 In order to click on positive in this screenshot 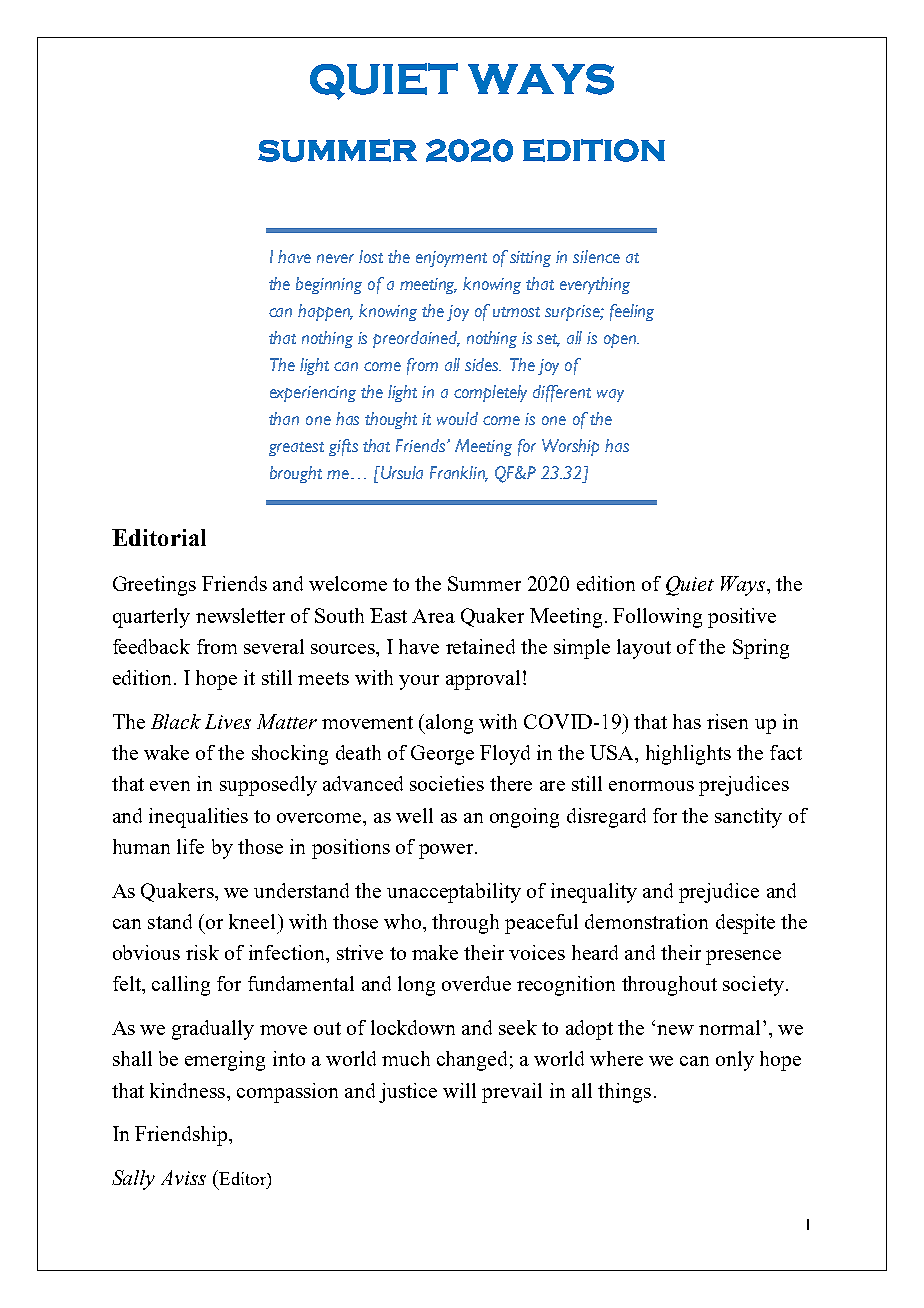, I will do `click(742, 618)`.
